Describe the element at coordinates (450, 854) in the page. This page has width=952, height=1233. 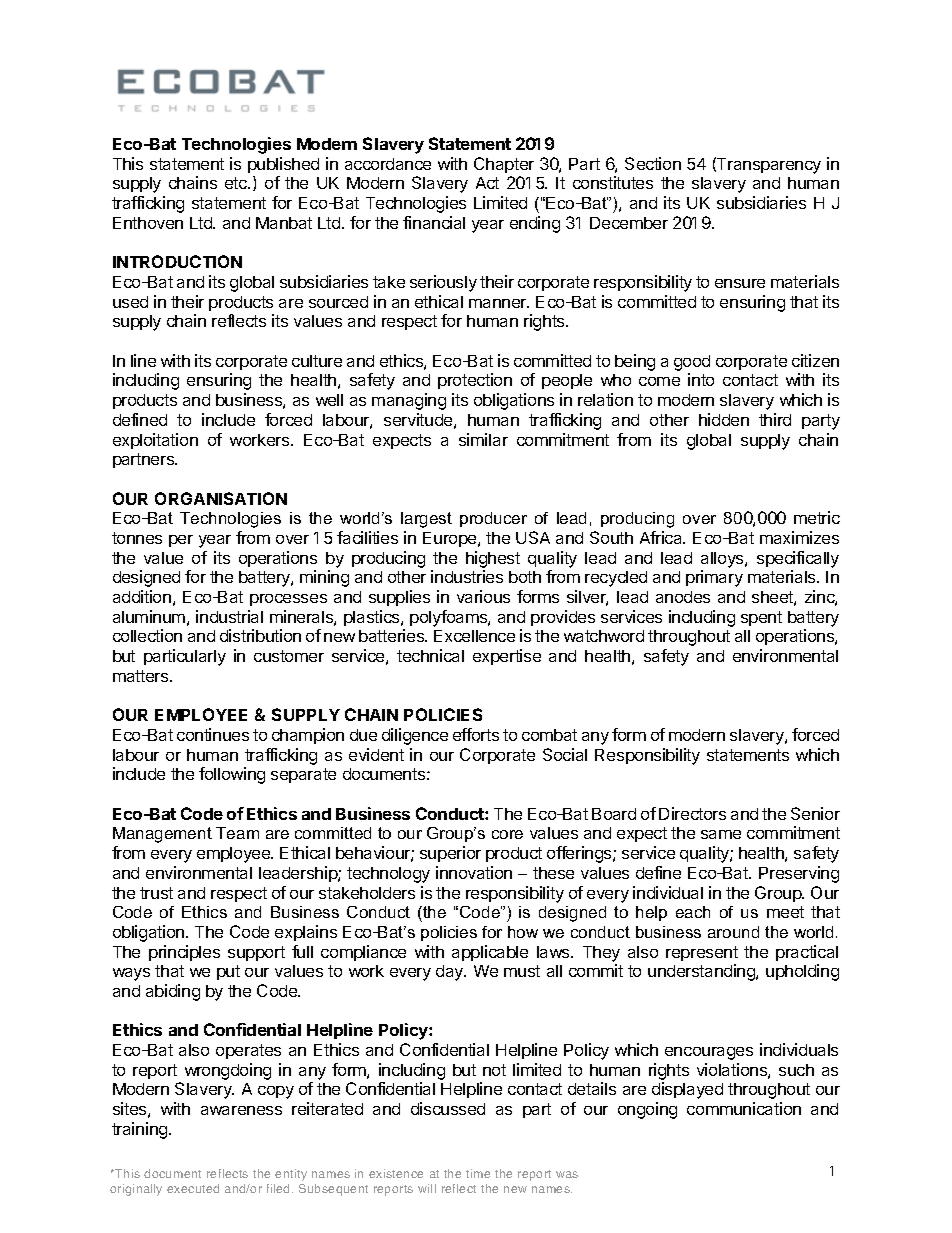
I see `superior` at that location.
